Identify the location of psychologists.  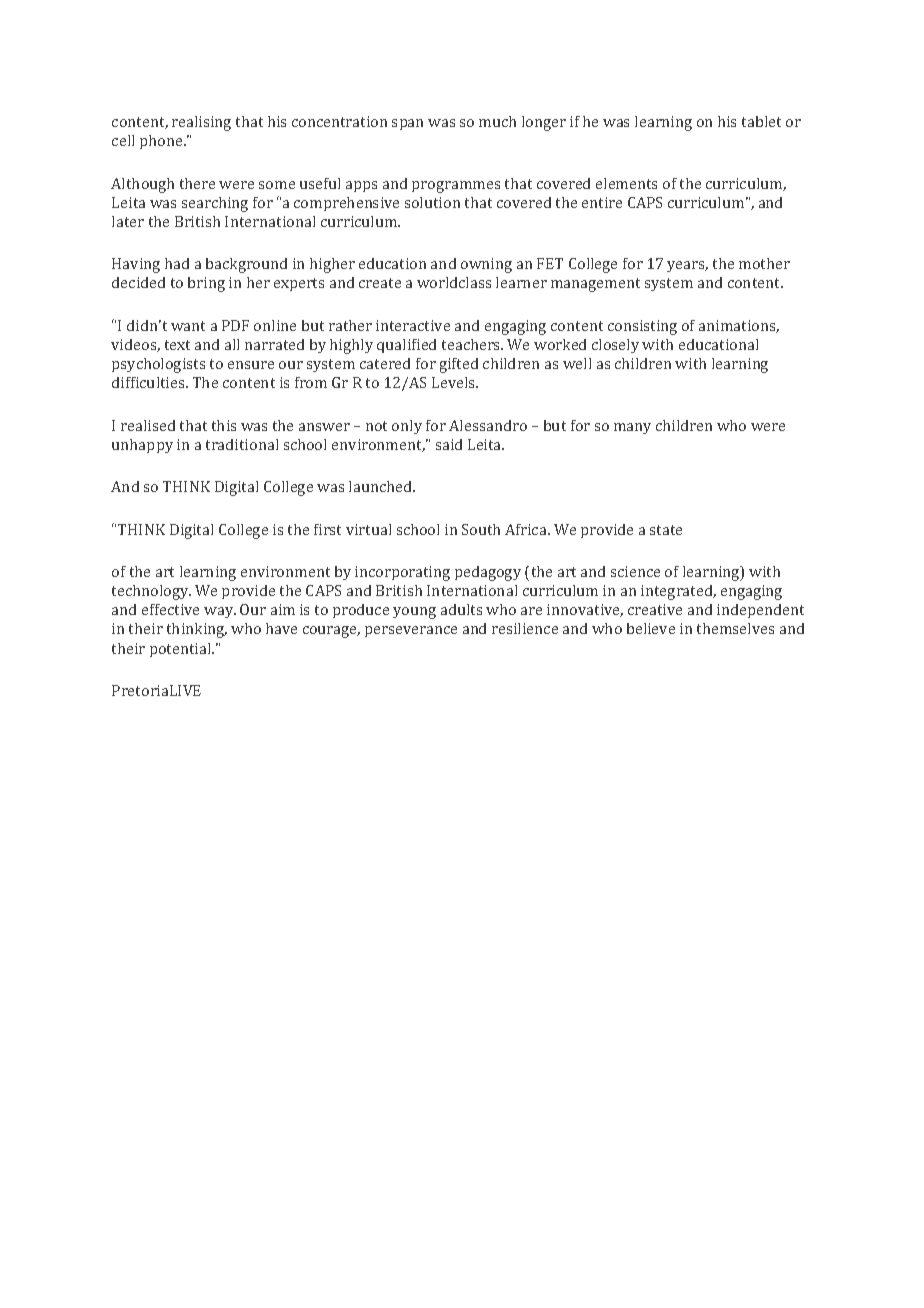
(158, 365).
